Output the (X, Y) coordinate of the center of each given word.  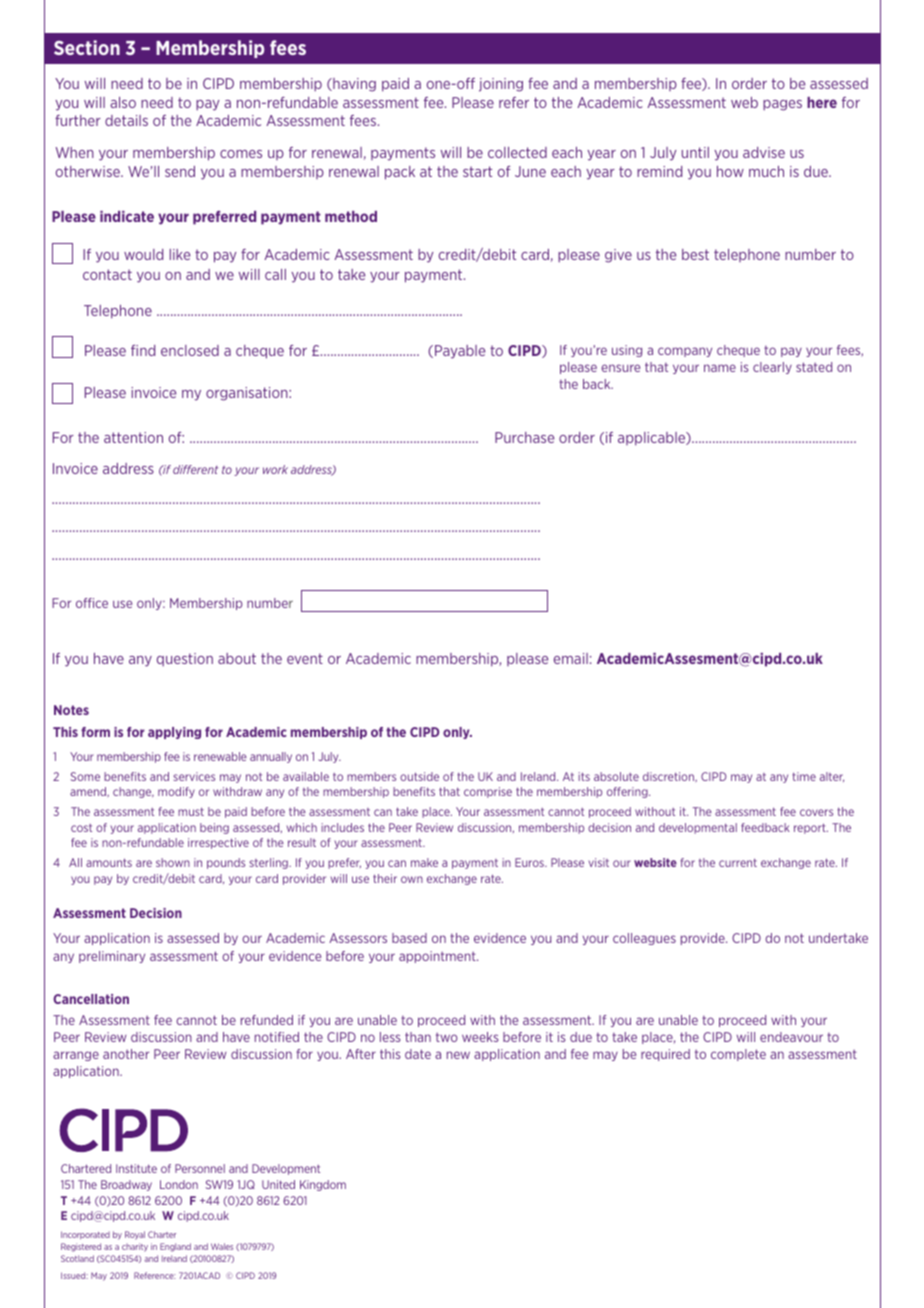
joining (501, 85)
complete (738, 1055)
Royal (135, 1235)
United (278, 1184)
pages (782, 105)
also (123, 102)
